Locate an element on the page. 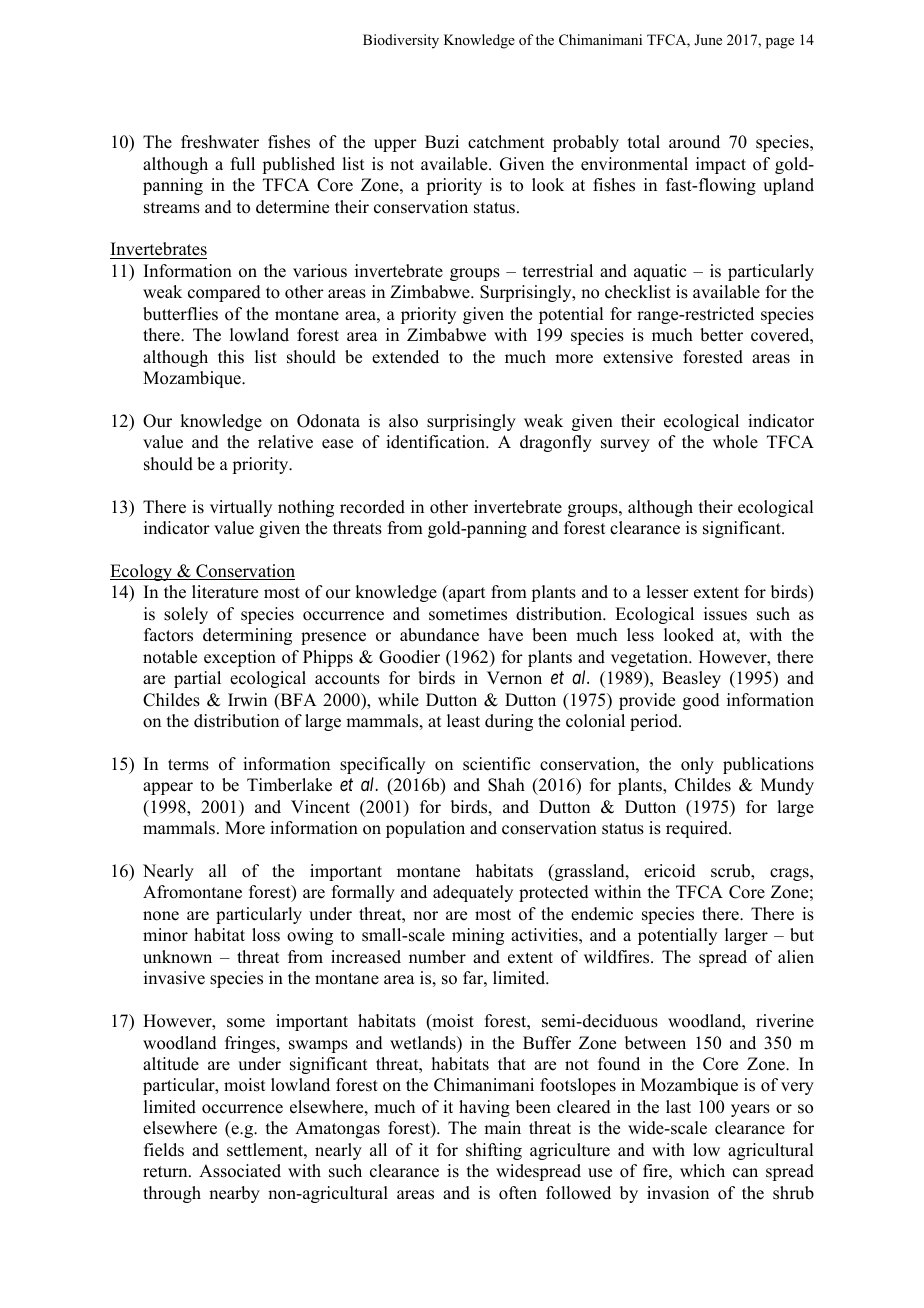 The image size is (924, 1308). Shah is located at coordinates (506, 785).
